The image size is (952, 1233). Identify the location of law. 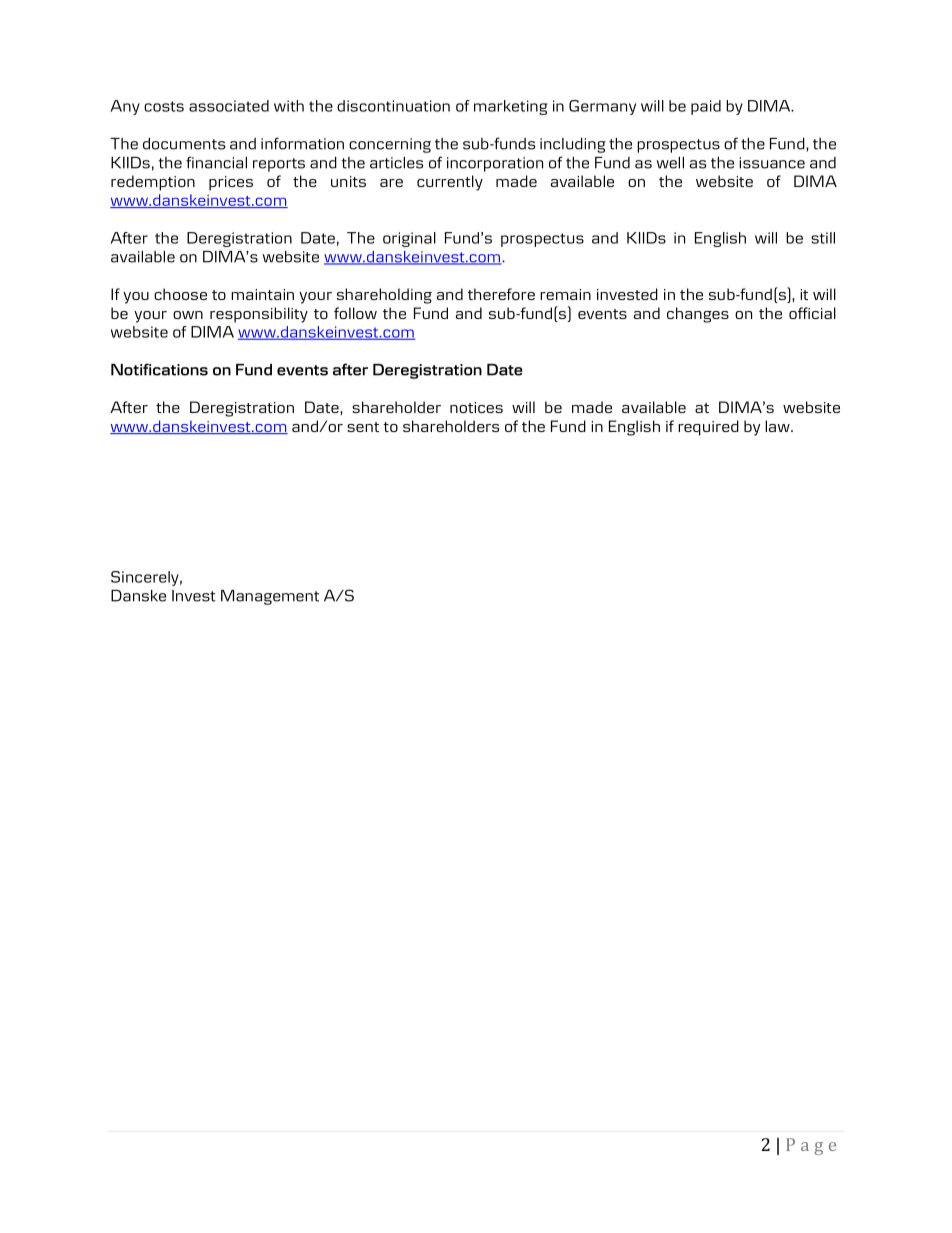
(778, 426).
